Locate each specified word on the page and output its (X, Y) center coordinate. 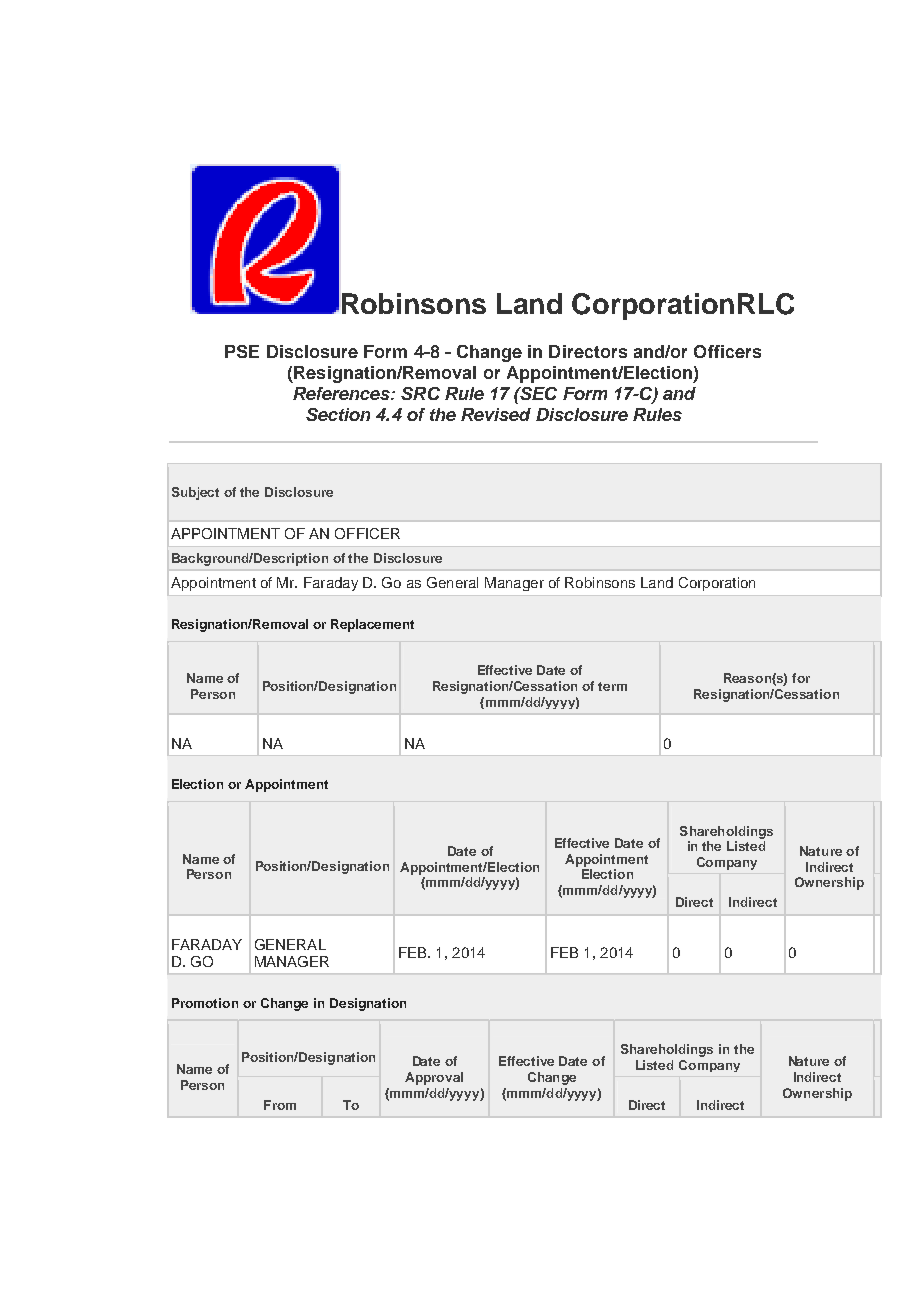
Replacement (372, 625)
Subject (195, 493)
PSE (242, 351)
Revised (496, 414)
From (280, 1105)
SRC (420, 393)
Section (338, 414)
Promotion (205, 1003)
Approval (434, 1078)
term (612, 686)
